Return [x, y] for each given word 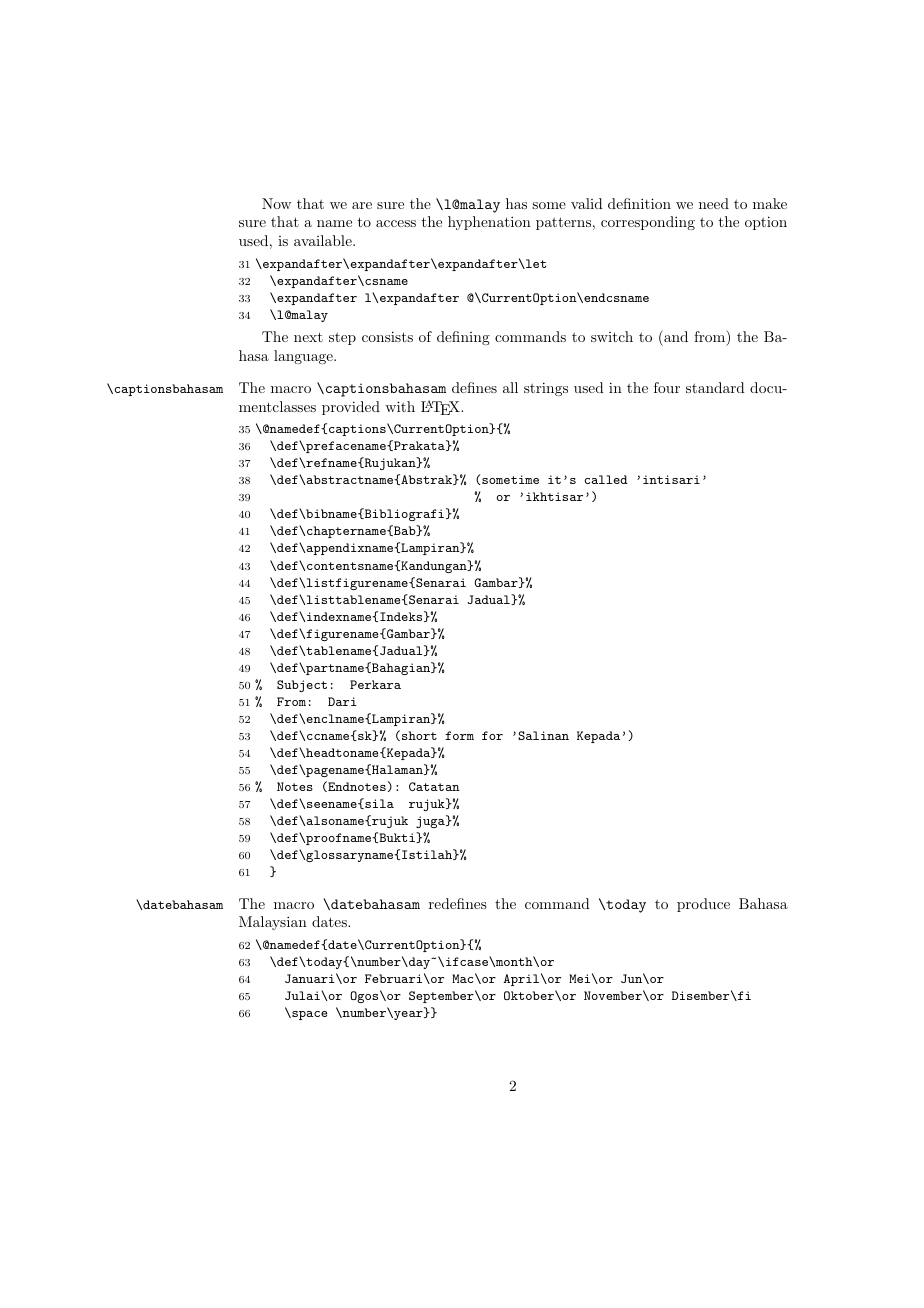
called [606, 479]
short [419, 735]
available [324, 240]
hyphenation [489, 223]
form [459, 735]
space [308, 1015]
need [714, 203]
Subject [302, 686]
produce [703, 905]
